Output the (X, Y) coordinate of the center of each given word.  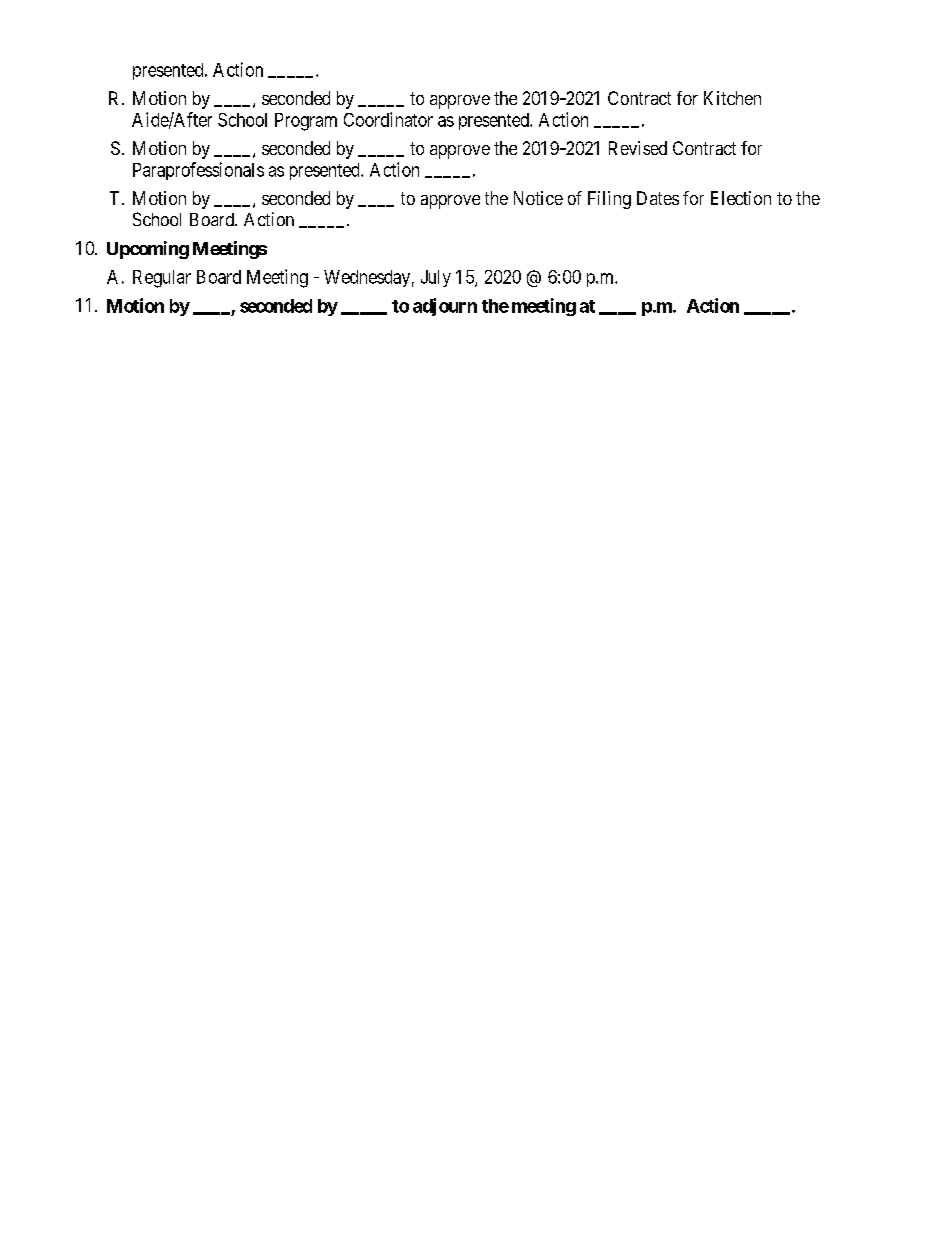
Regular (162, 279)
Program (306, 122)
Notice (538, 198)
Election (741, 198)
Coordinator (388, 119)
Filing (609, 200)
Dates (658, 198)
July (436, 278)
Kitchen (732, 98)
